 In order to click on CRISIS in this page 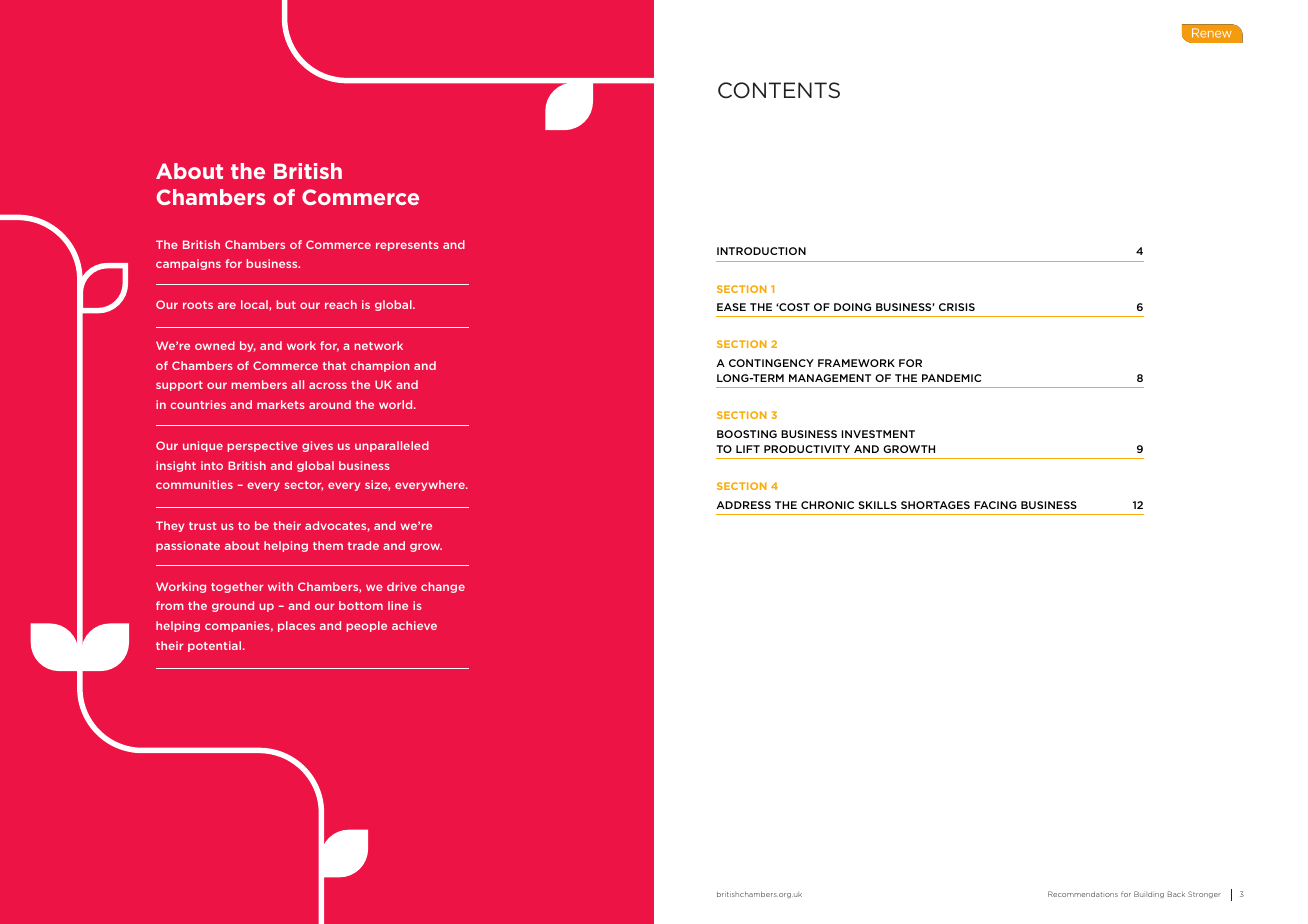, I will do `click(957, 307)`.
